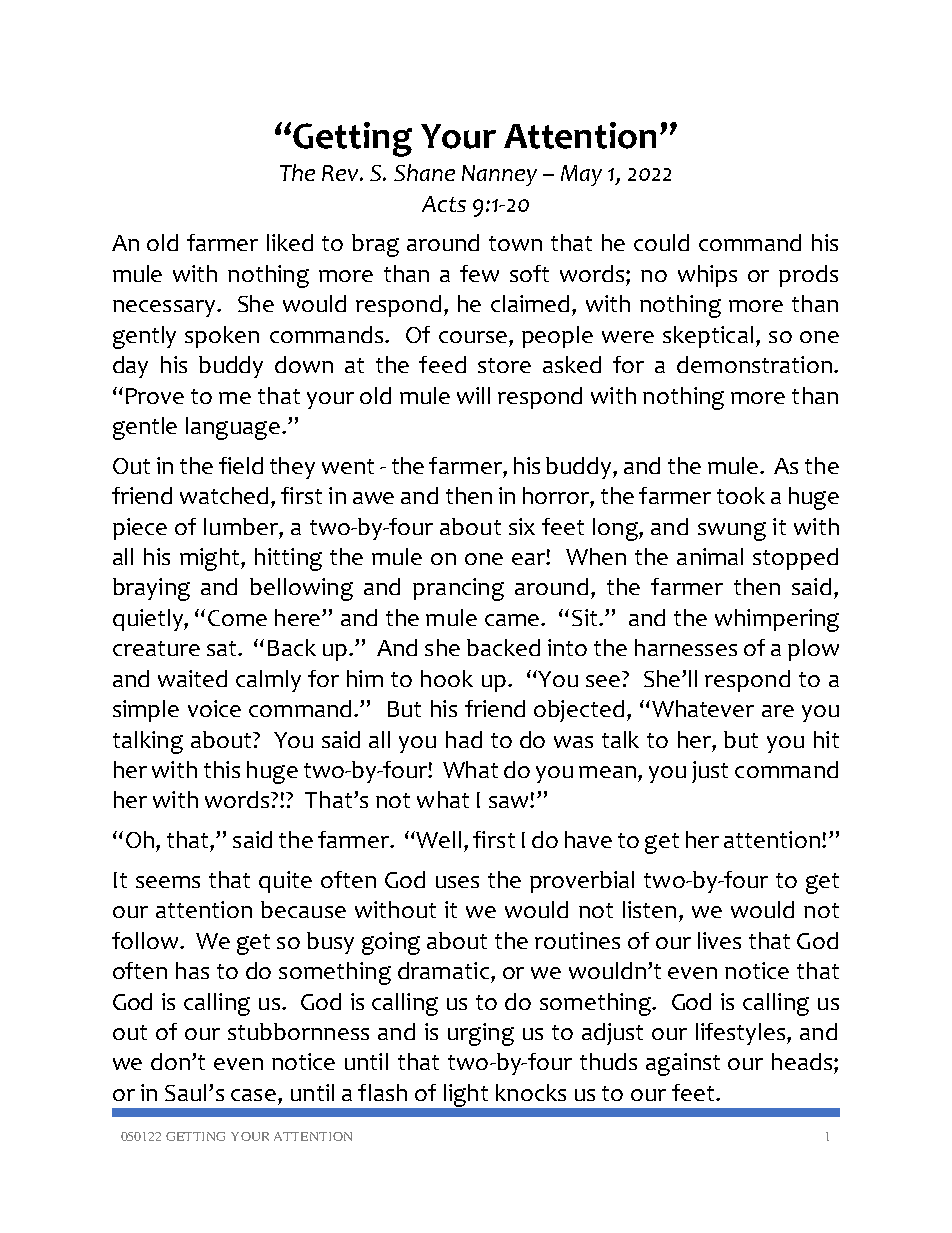 This screenshot has height=1233, width=952. What do you see at coordinates (444, 204) in the screenshot?
I see `Acts` at bounding box center [444, 204].
